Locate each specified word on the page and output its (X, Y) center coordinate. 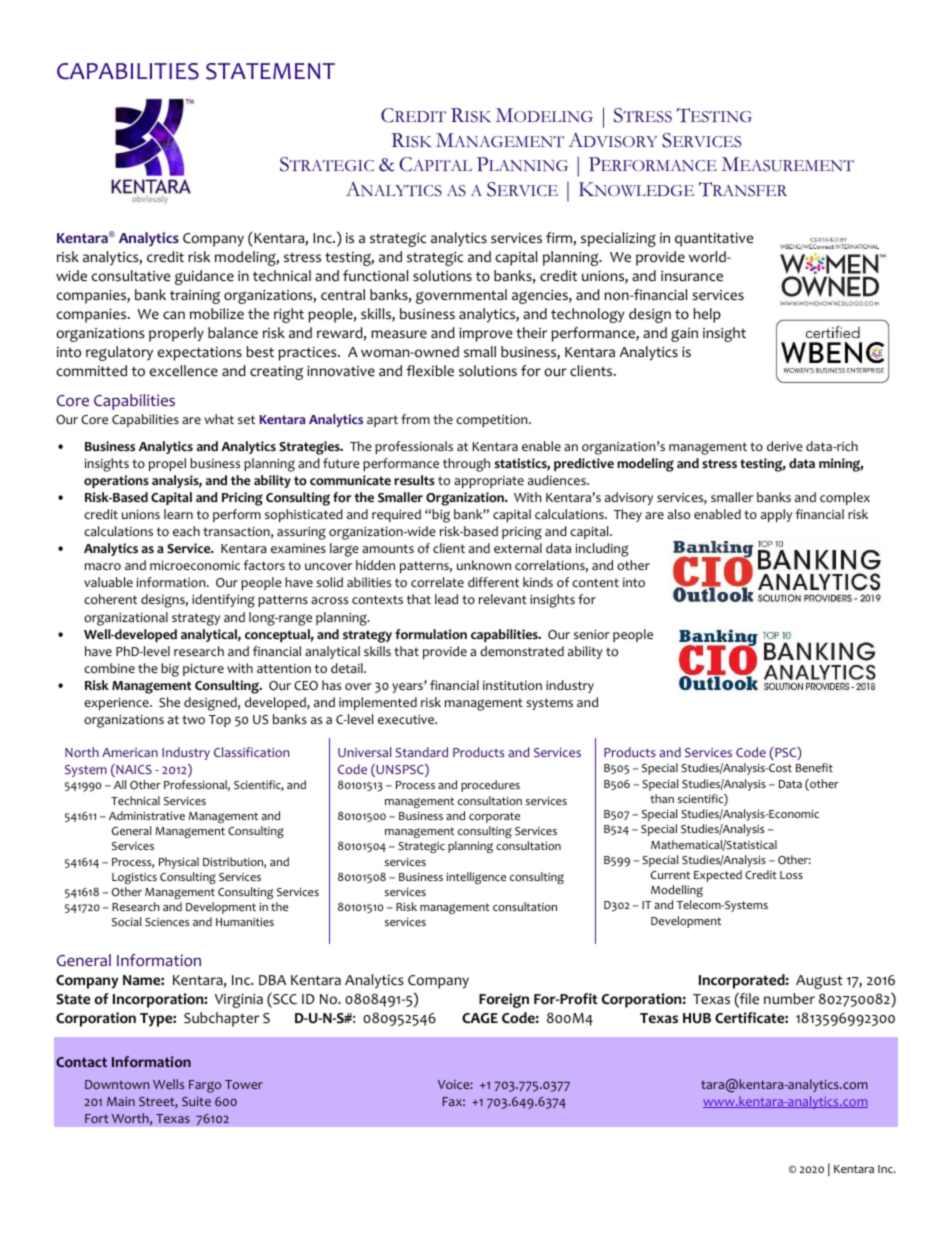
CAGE (480, 1018)
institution (512, 685)
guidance (204, 277)
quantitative (714, 240)
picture (203, 669)
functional (376, 276)
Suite (196, 1101)
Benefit (814, 767)
